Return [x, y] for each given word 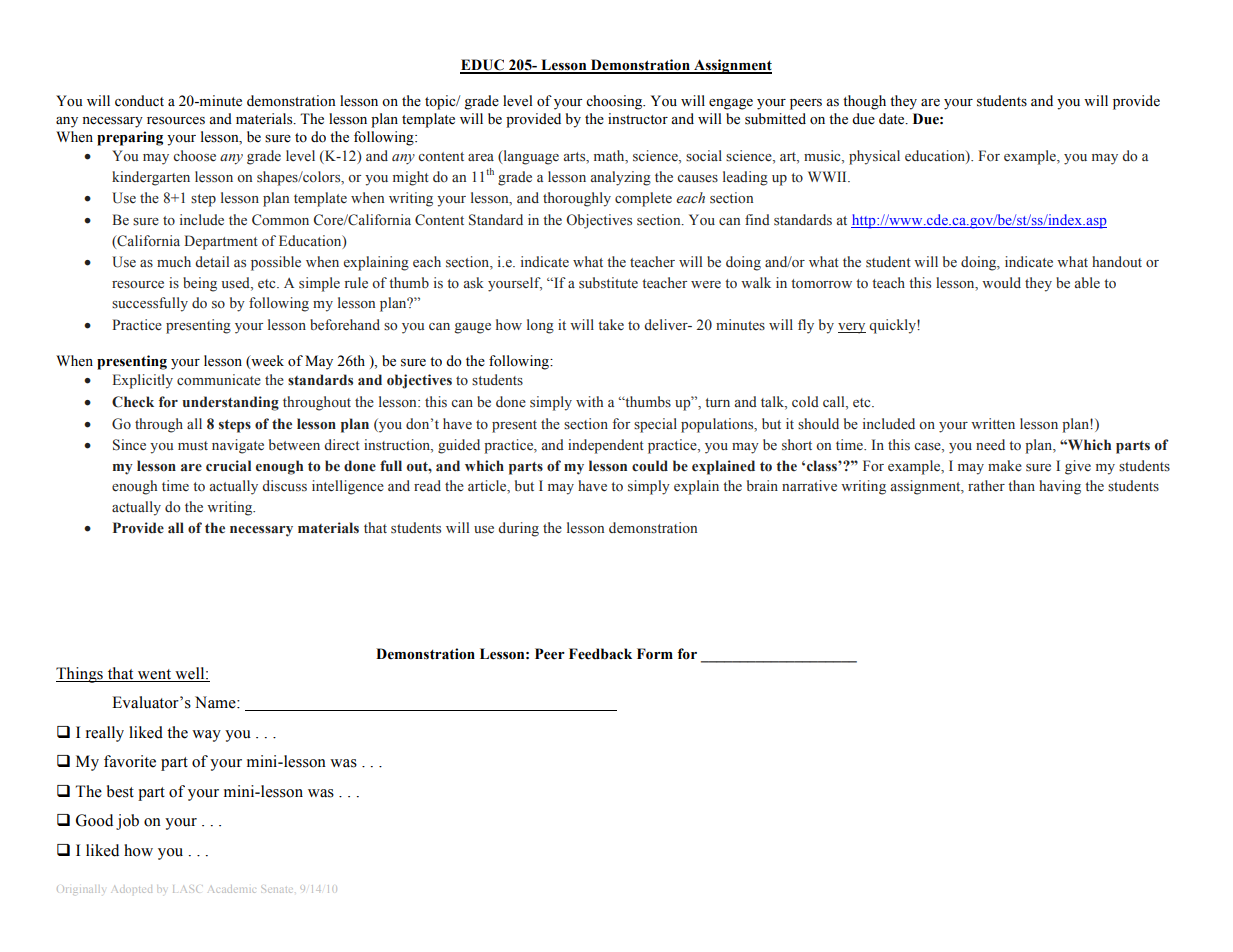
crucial [228, 466]
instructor [638, 119]
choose [194, 156]
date [893, 119]
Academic [232, 889]
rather [986, 485]
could [650, 466]
